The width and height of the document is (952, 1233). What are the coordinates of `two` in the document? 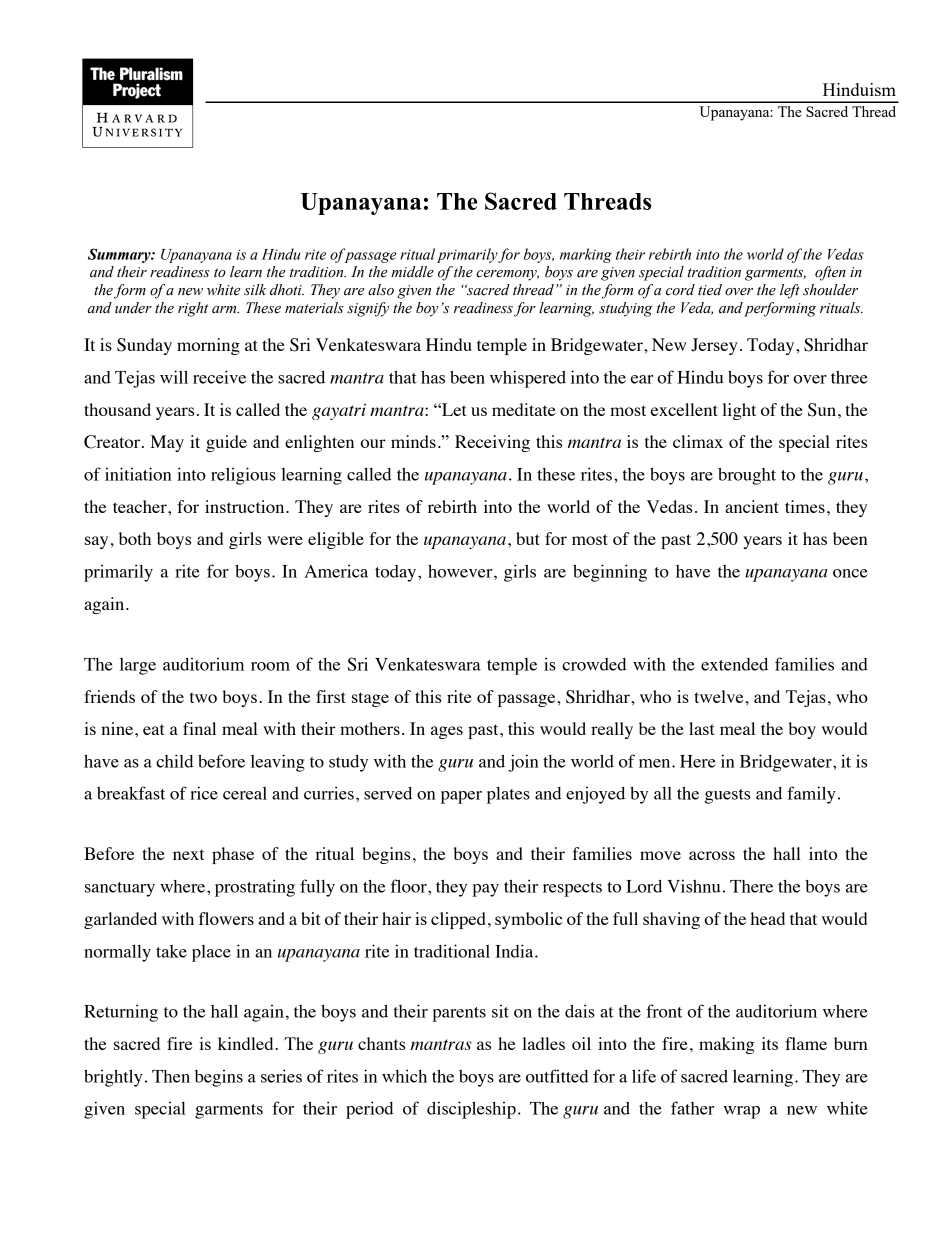 It's located at (203, 697).
